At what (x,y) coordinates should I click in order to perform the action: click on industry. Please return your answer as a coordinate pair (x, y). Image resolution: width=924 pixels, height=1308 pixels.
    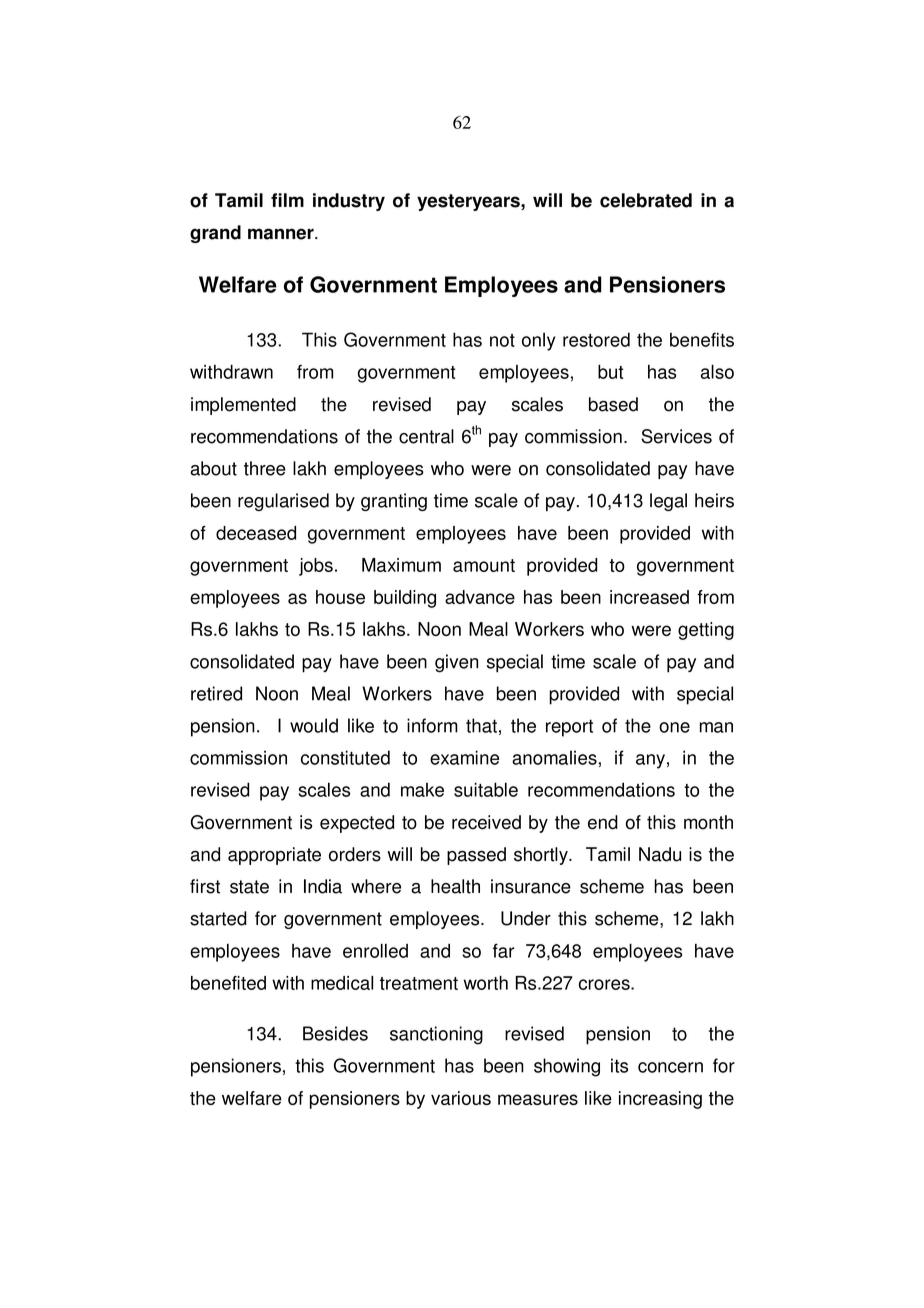
    Looking at the image, I should click on (349, 202).
